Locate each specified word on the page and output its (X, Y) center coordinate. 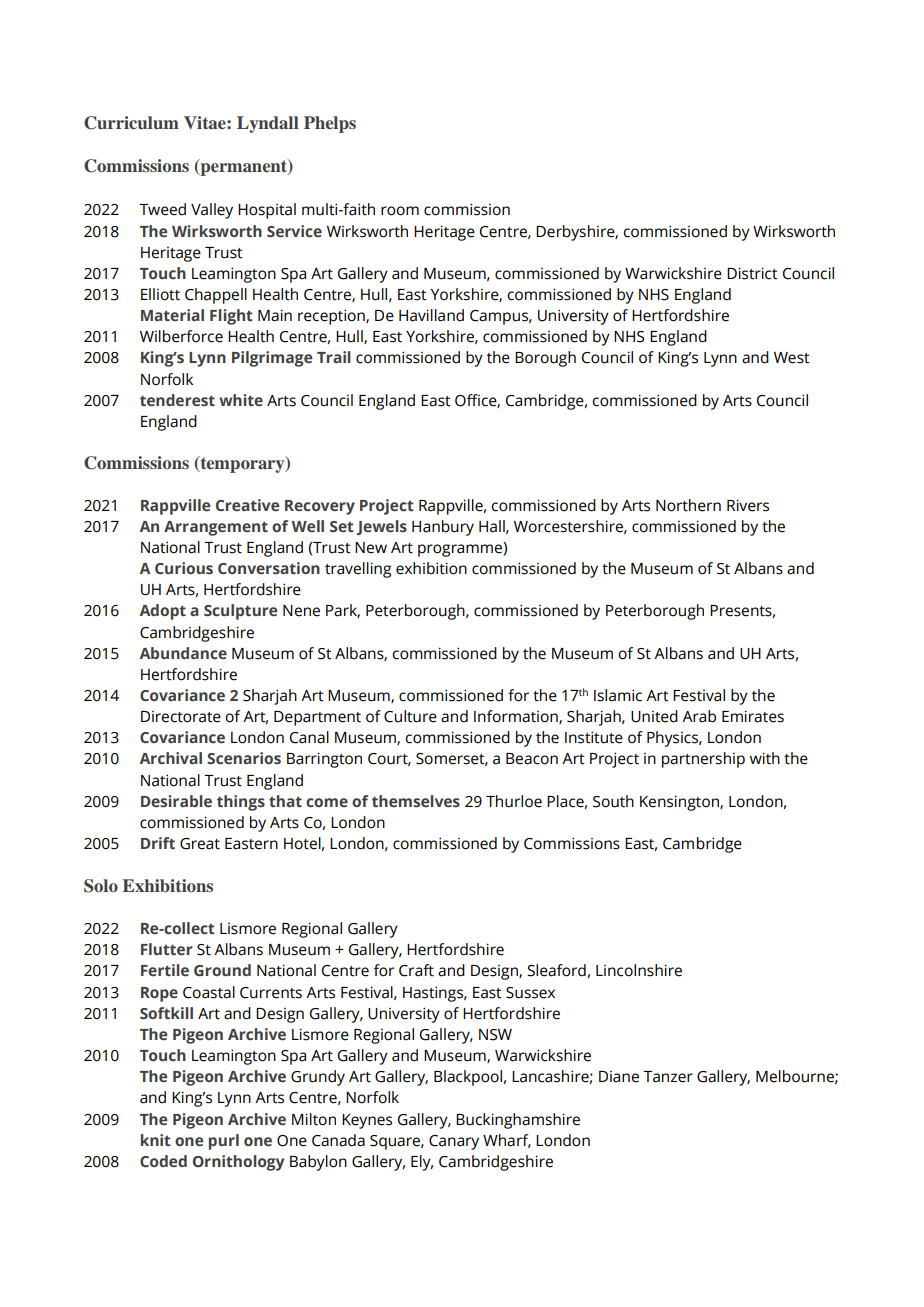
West (792, 358)
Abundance (183, 653)
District (752, 273)
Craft (416, 970)
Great (200, 844)
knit (156, 1140)
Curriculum (131, 123)
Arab (699, 716)
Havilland (431, 315)
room (400, 211)
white (241, 400)
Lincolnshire (639, 970)
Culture (410, 716)
